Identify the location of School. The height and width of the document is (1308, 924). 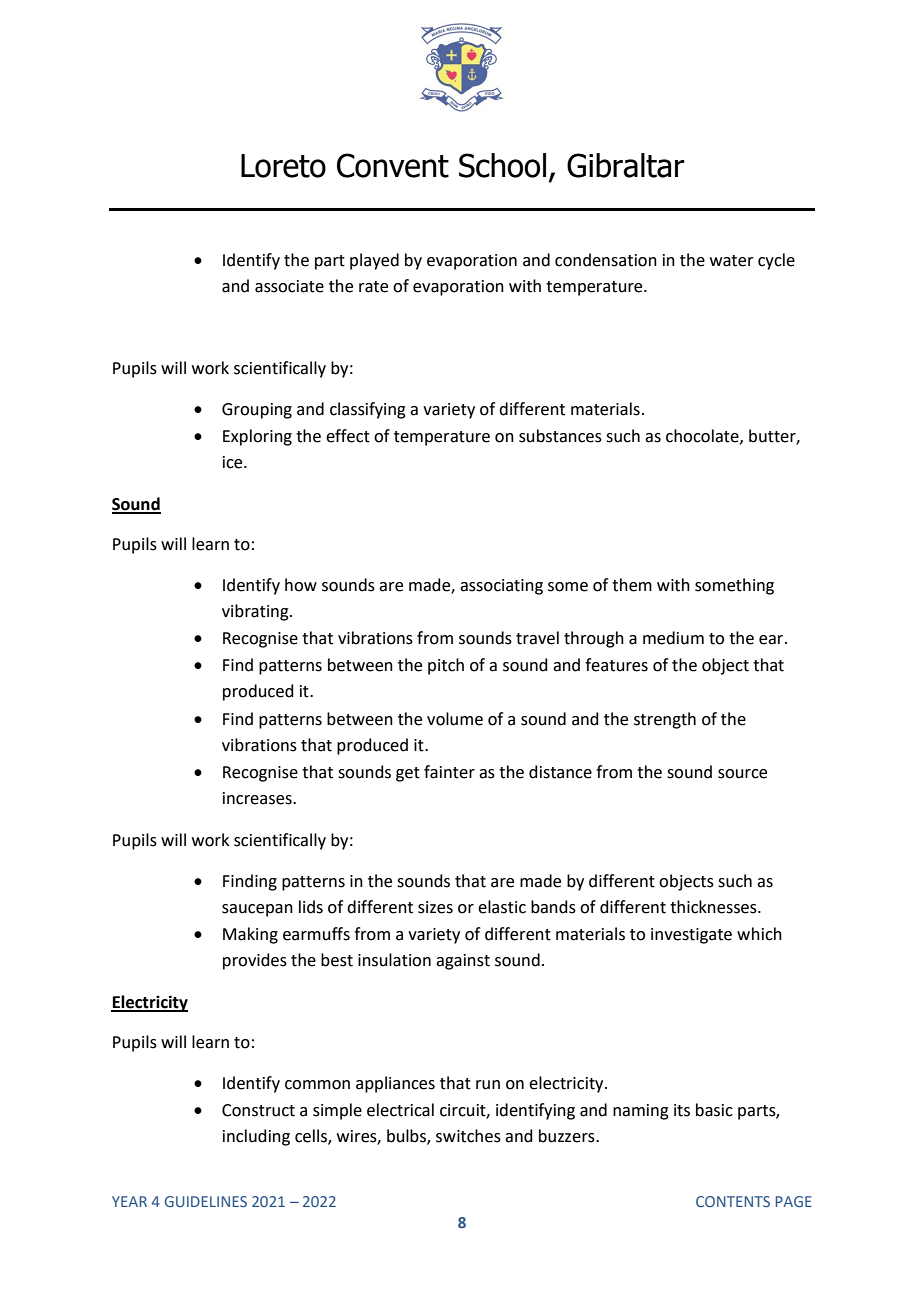
(502, 165).
